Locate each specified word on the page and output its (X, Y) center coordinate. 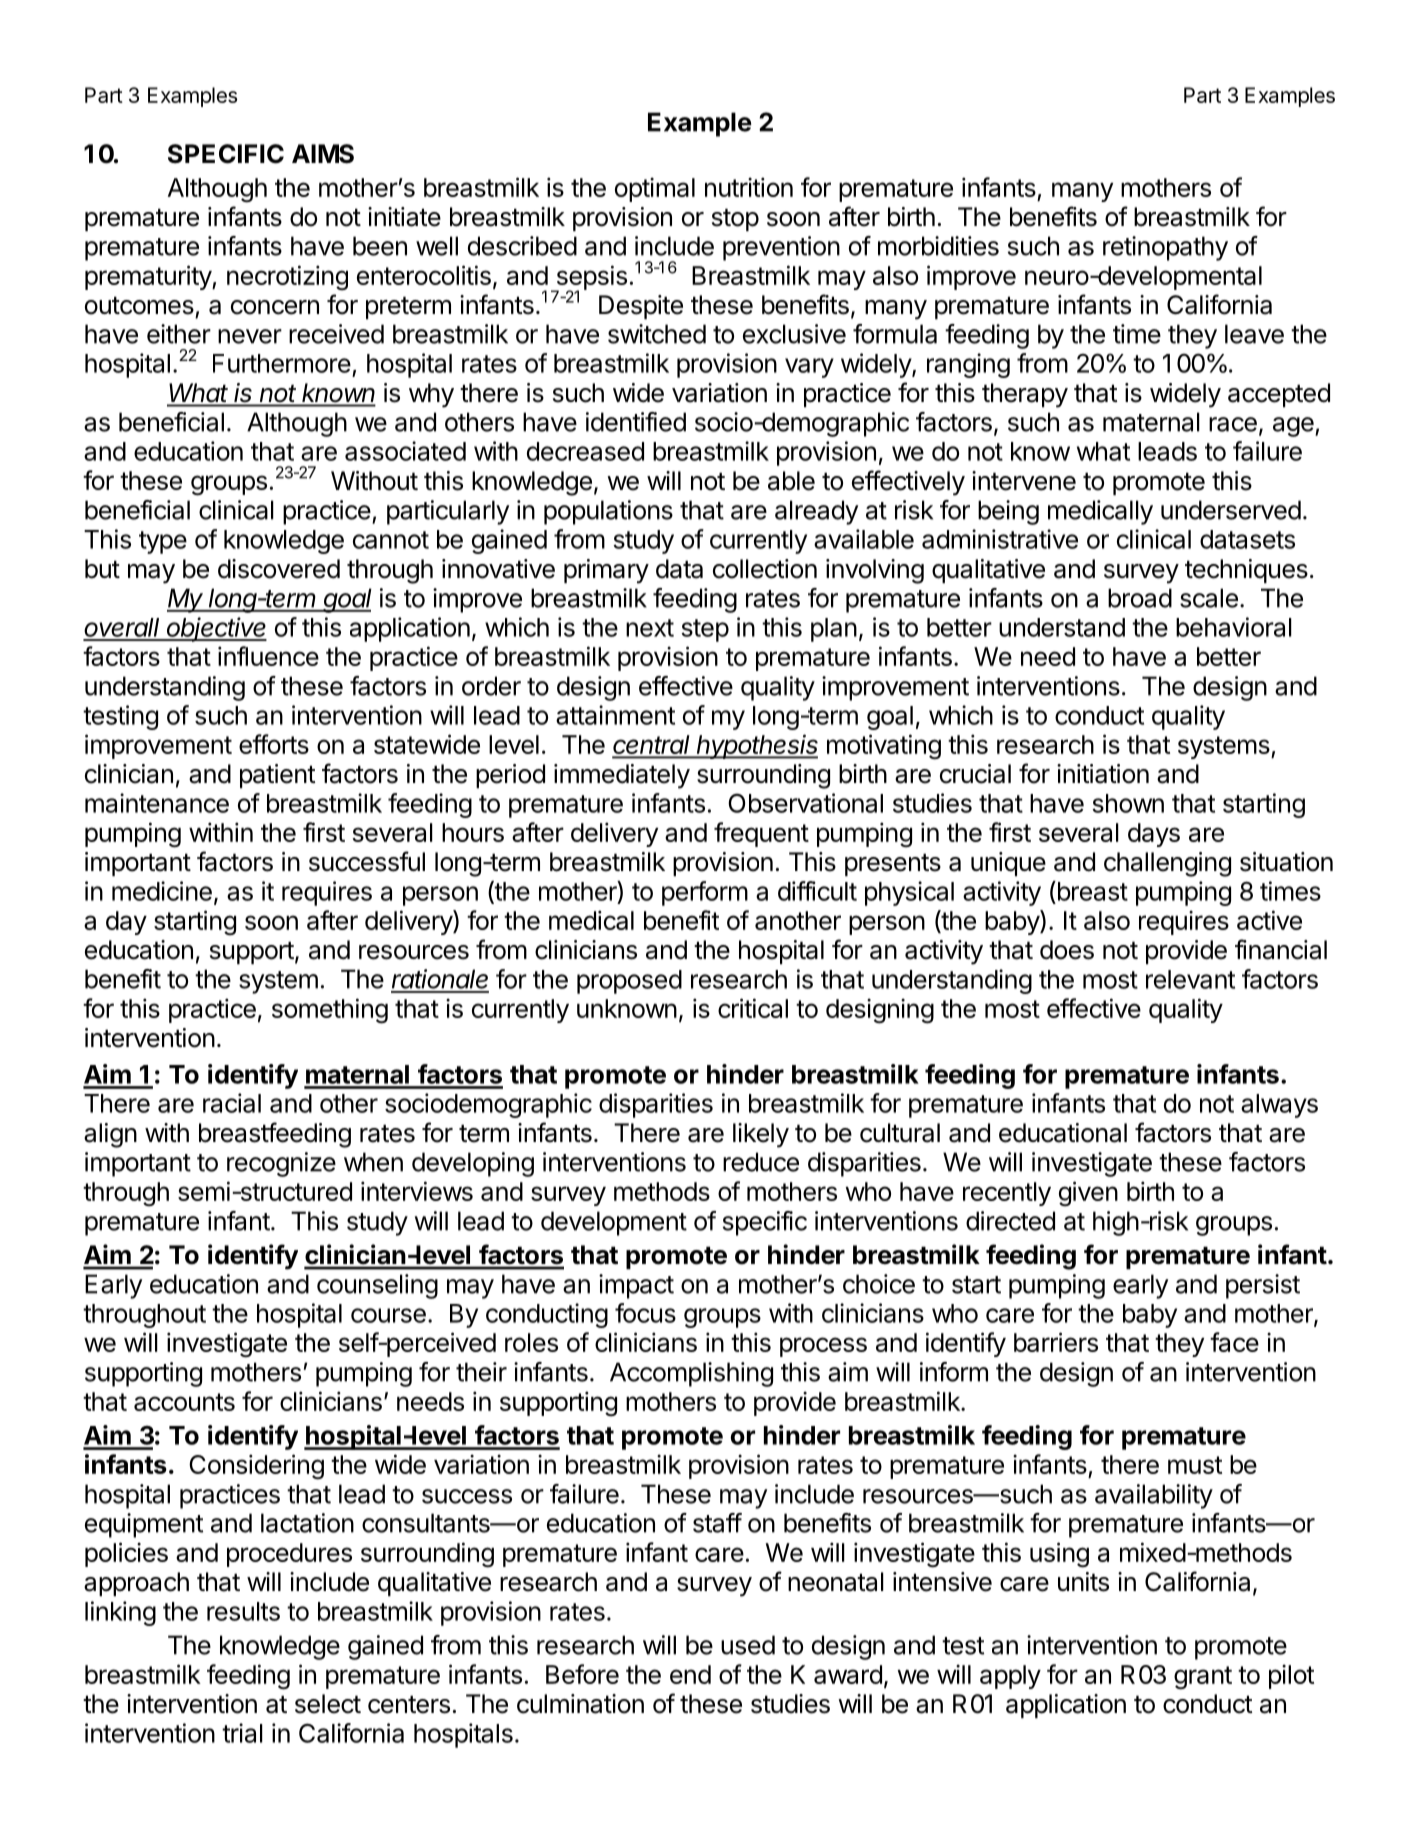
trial (242, 1733)
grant (1203, 1678)
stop (735, 219)
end (690, 1674)
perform (705, 893)
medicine (162, 891)
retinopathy (1165, 248)
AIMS (323, 154)
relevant (1190, 979)
